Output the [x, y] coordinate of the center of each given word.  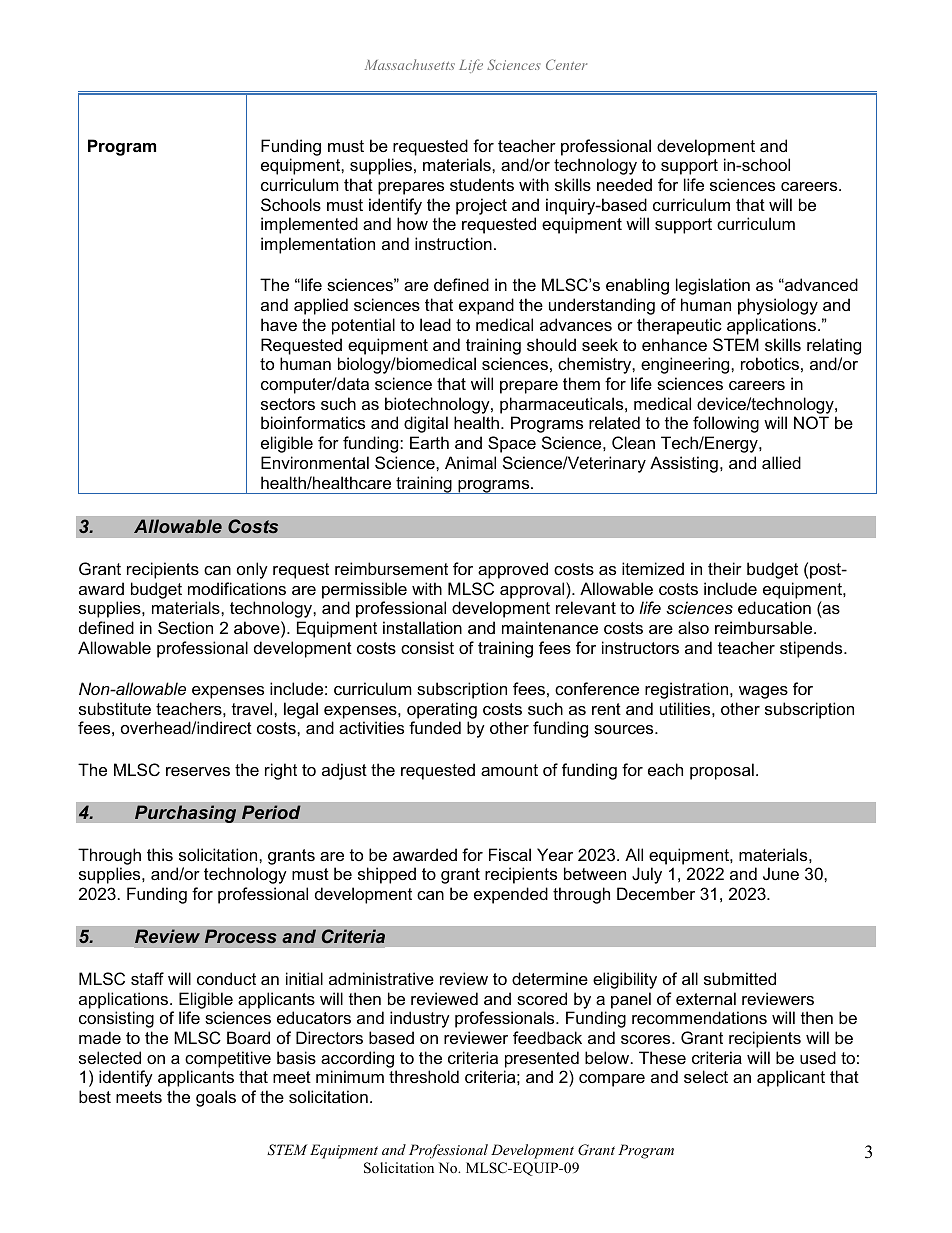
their [725, 568]
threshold [424, 1076]
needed [624, 184]
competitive [228, 1059]
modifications [237, 588]
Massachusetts [410, 64]
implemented [309, 225]
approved [513, 570]
